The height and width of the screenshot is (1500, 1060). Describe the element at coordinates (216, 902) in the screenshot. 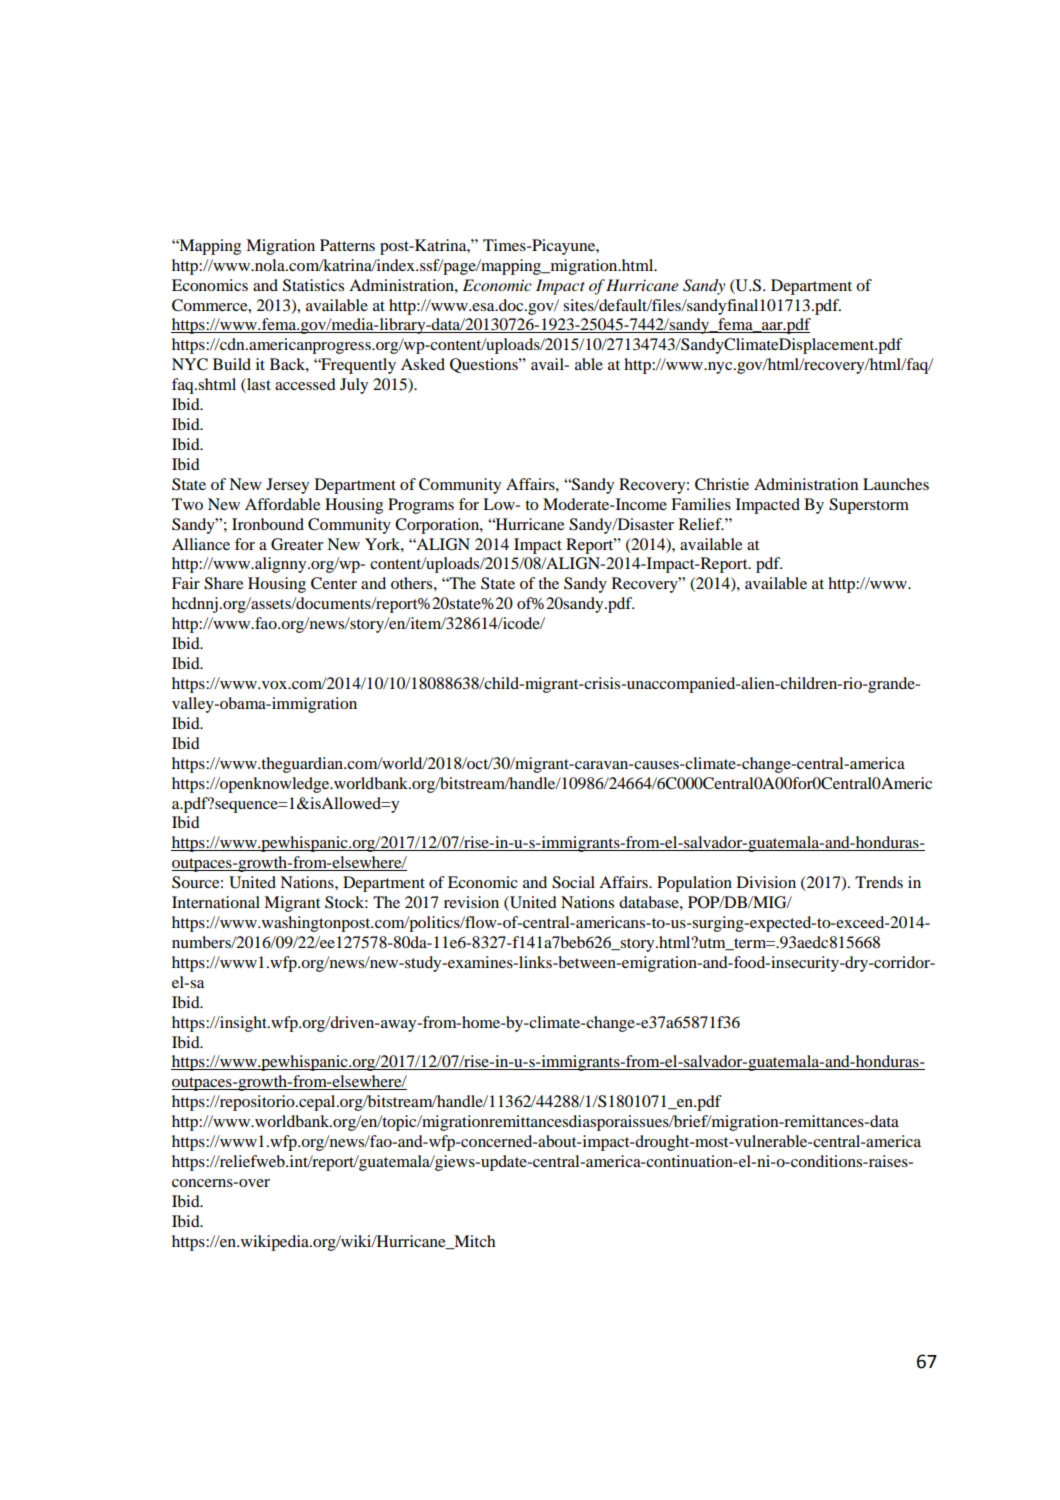

I see `International` at that location.
